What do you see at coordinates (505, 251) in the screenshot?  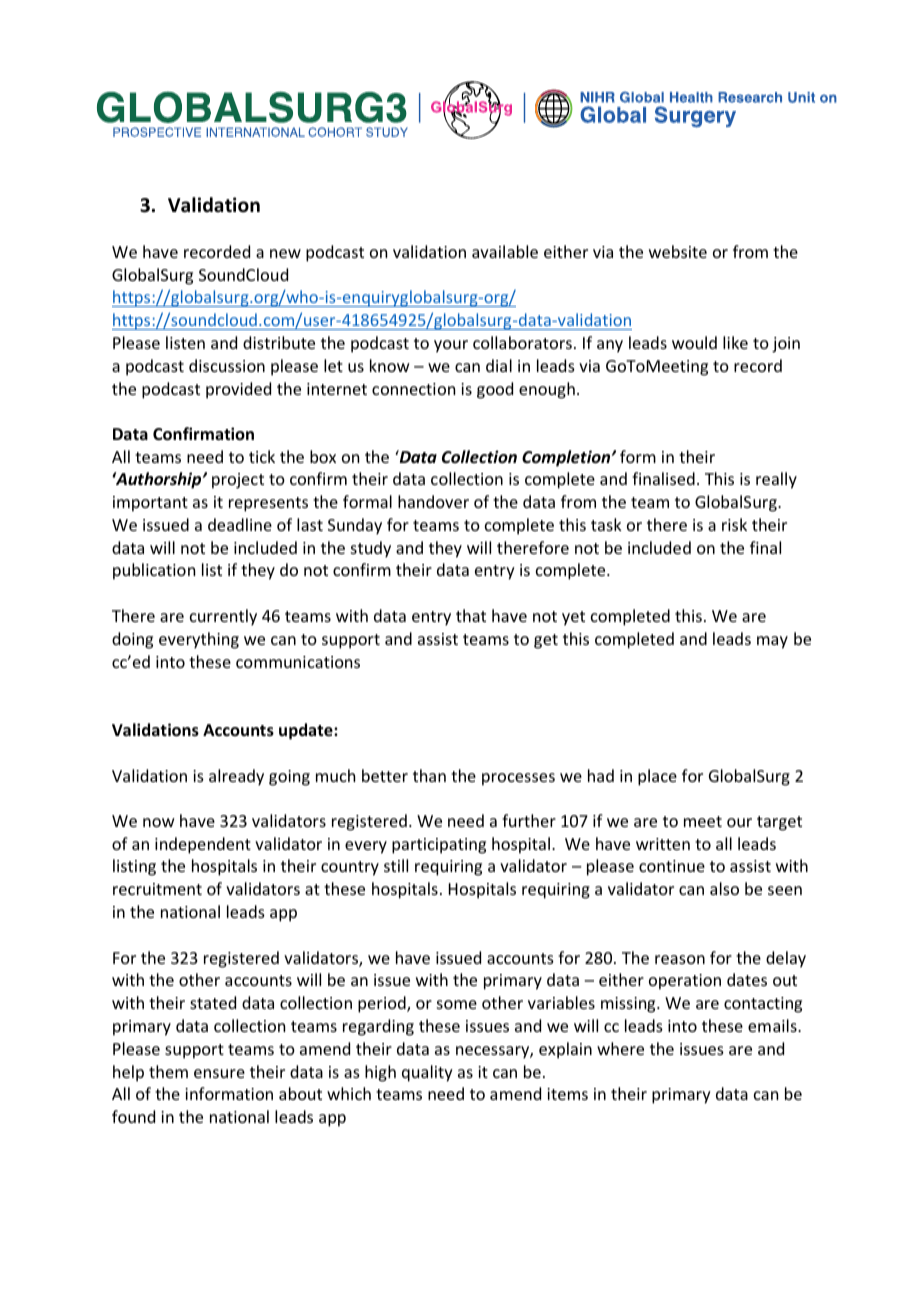 I see `available` at bounding box center [505, 251].
